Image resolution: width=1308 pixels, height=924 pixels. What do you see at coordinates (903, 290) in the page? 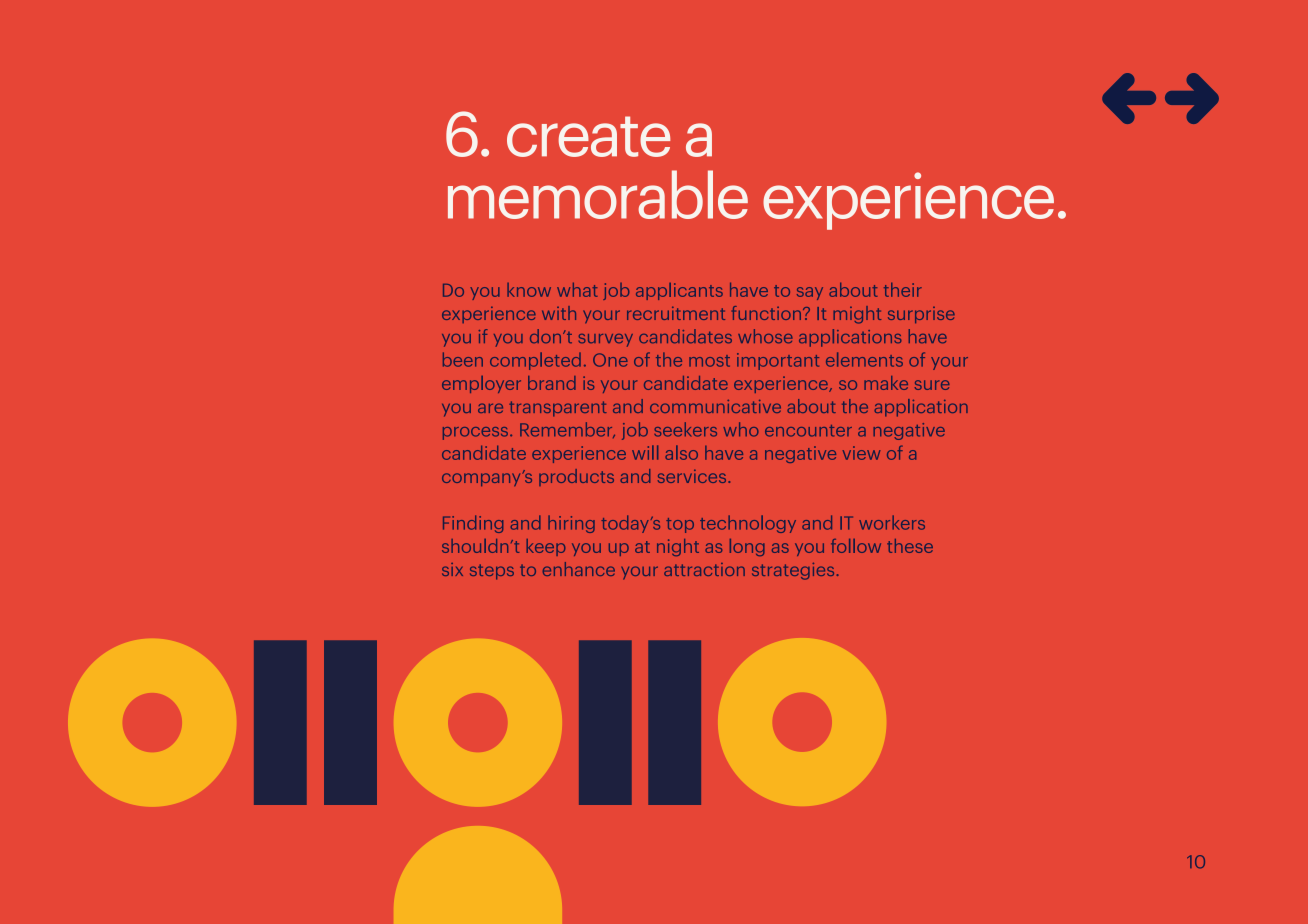
I see `their` at bounding box center [903, 290].
